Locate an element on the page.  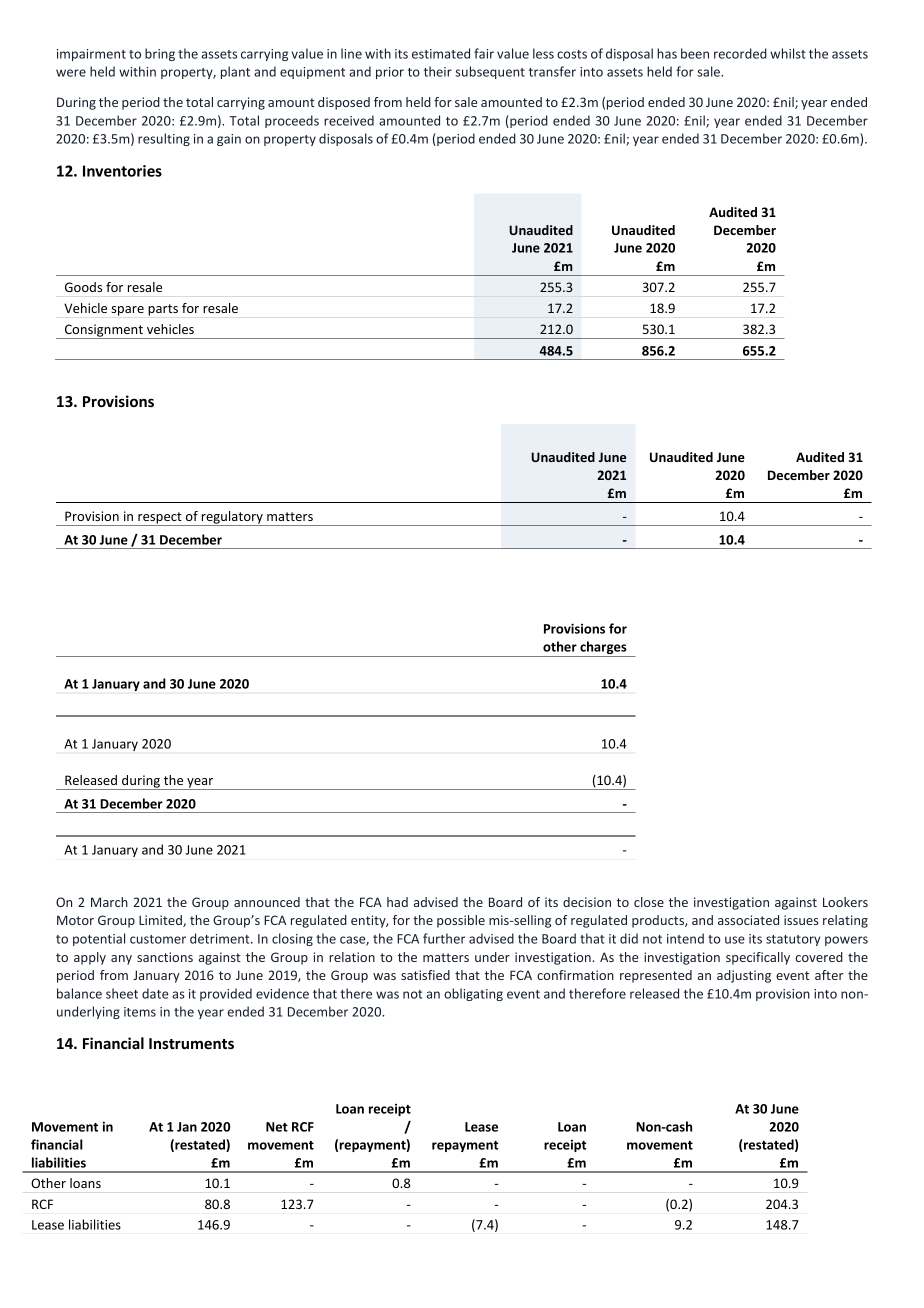
charges is located at coordinates (603, 649).
